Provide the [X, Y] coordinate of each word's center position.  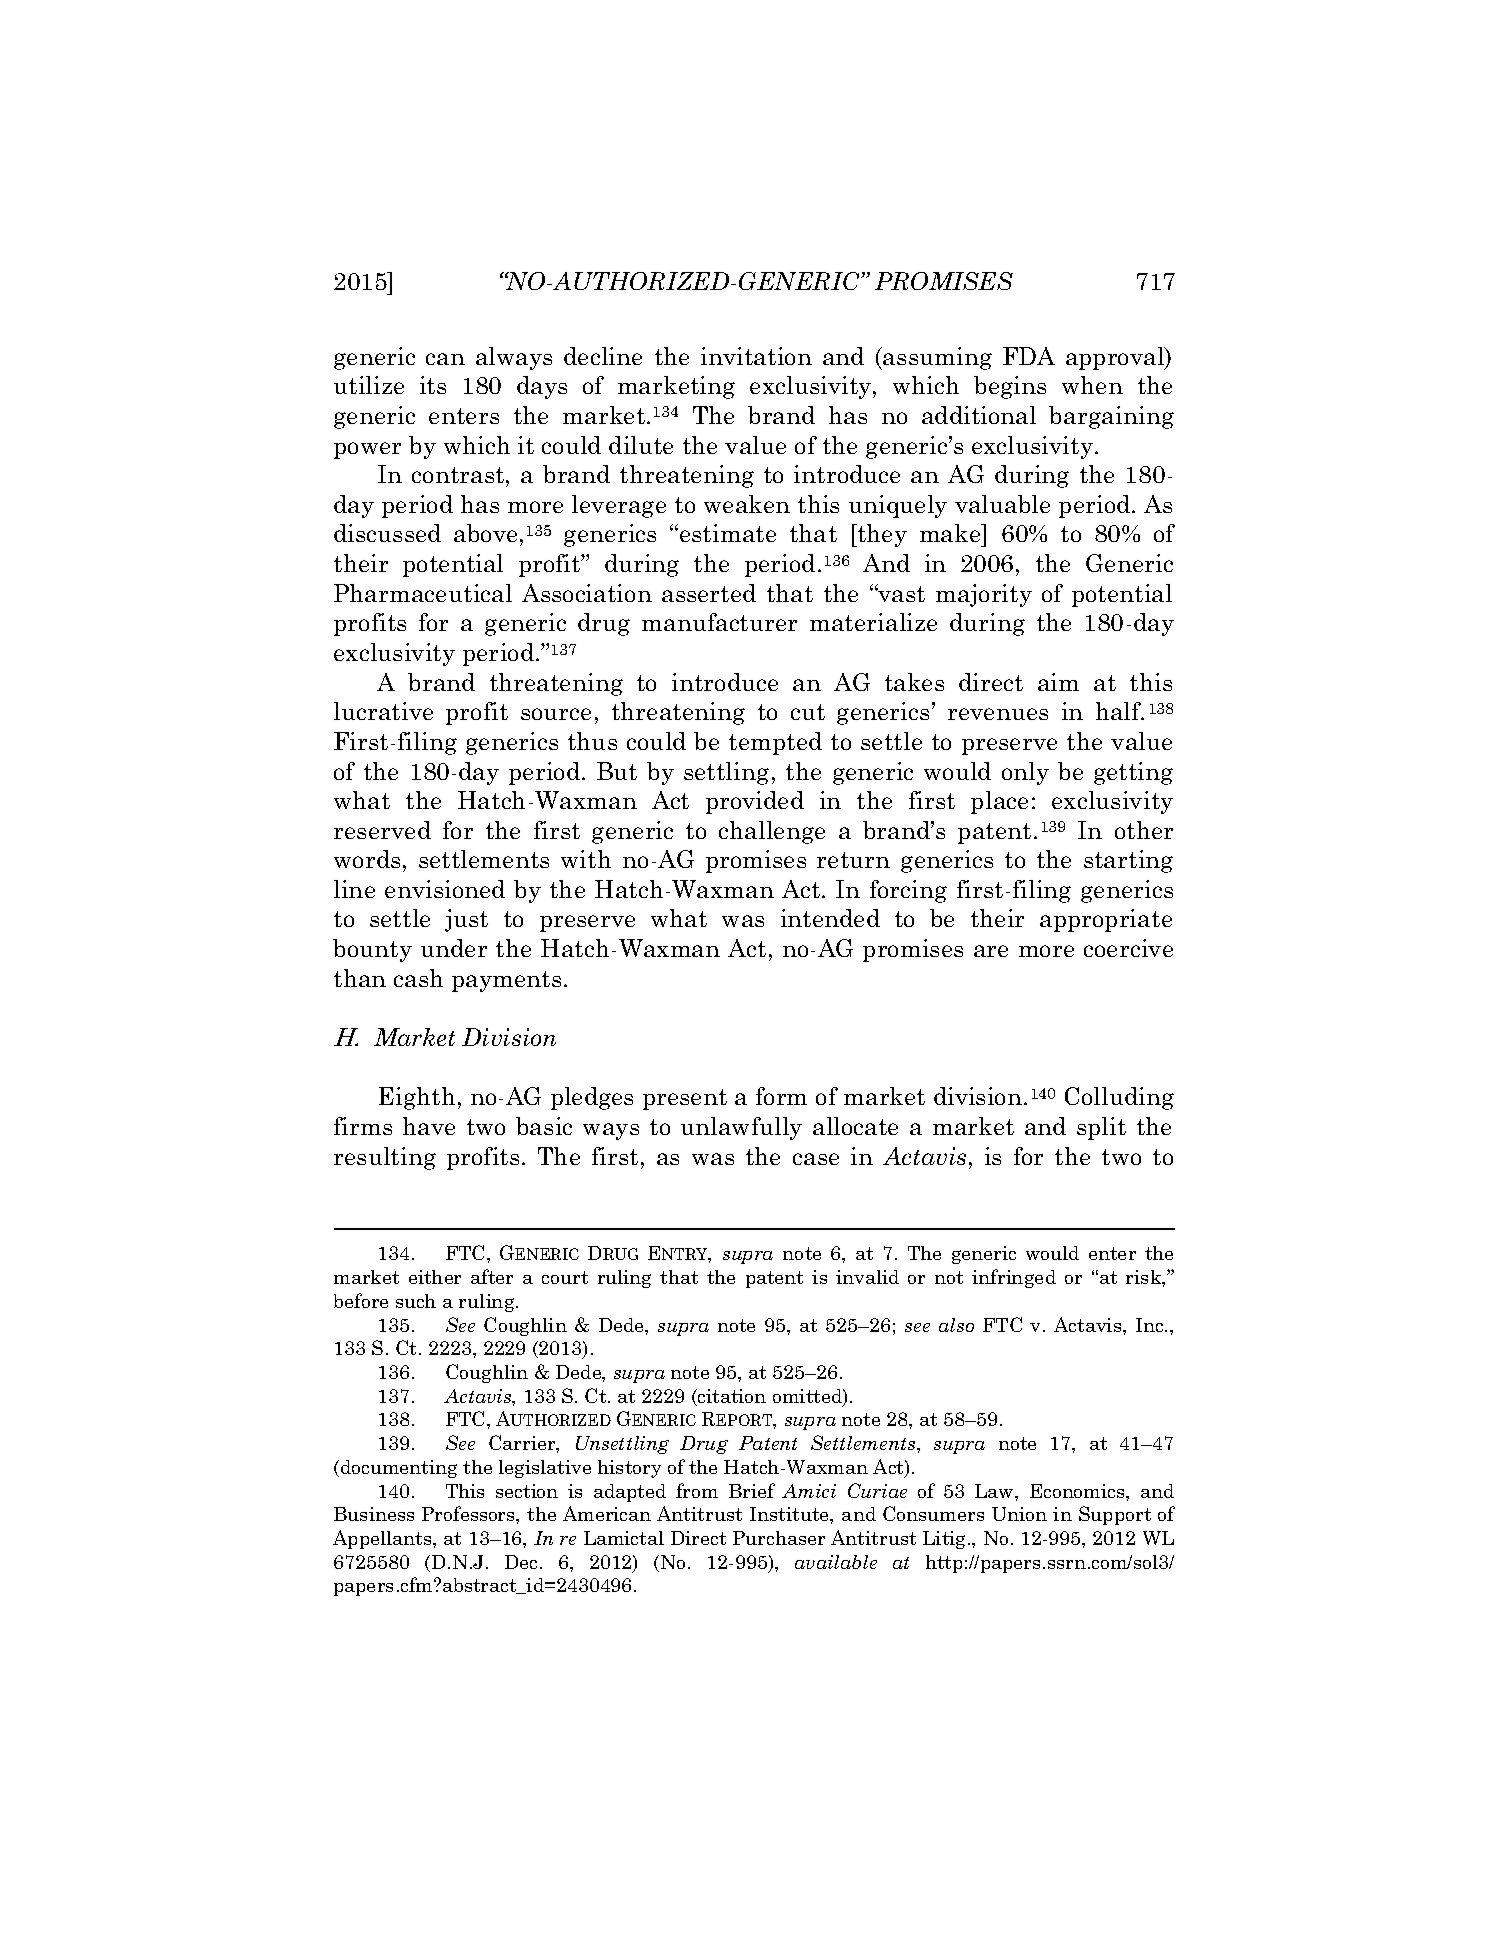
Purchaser [779, 1538]
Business [374, 1514]
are [991, 951]
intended [830, 918]
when [1092, 385]
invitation [756, 356]
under [454, 948]
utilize [369, 385]
